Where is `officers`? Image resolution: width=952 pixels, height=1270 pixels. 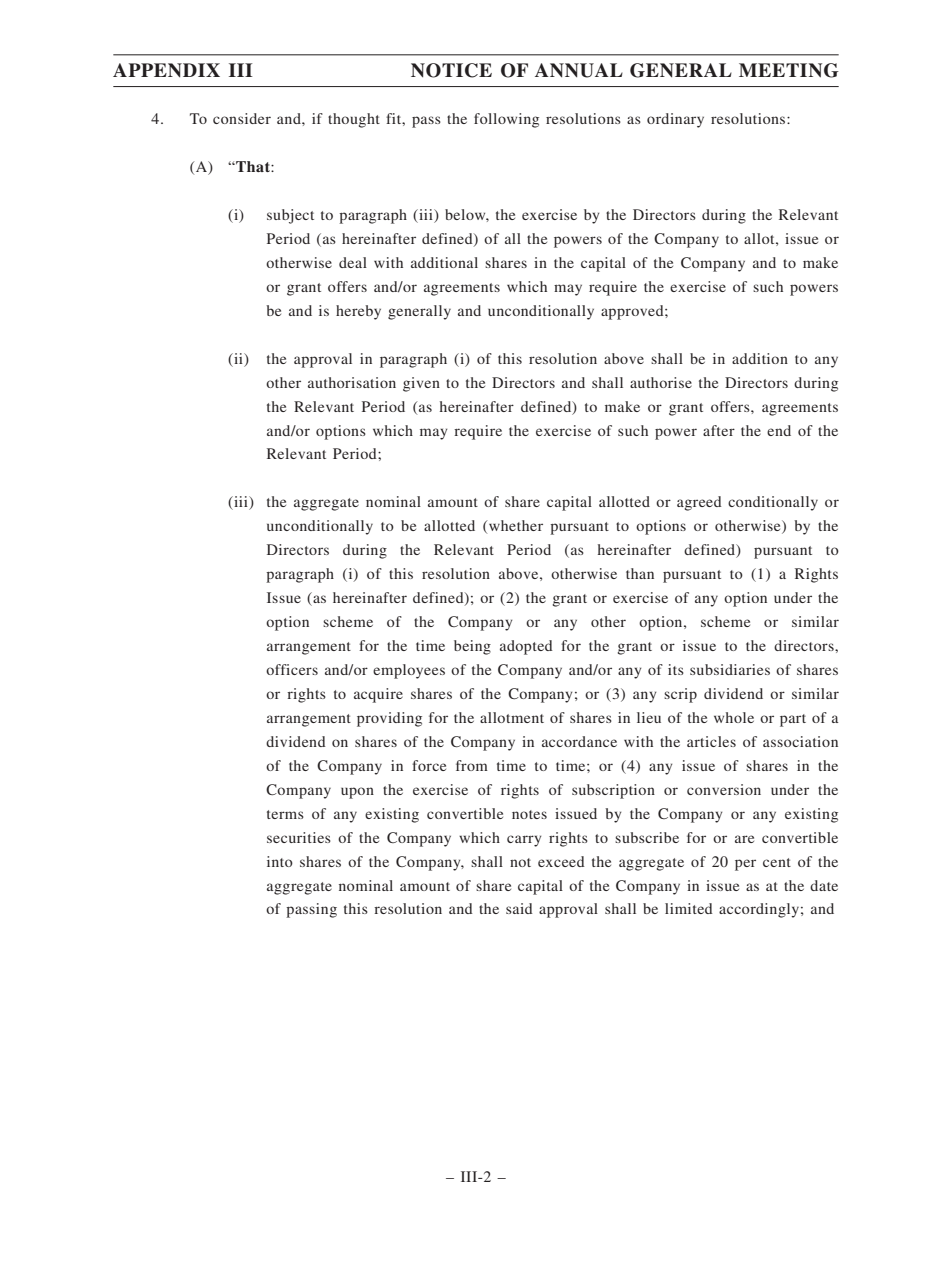
officers is located at coordinates (292, 669).
